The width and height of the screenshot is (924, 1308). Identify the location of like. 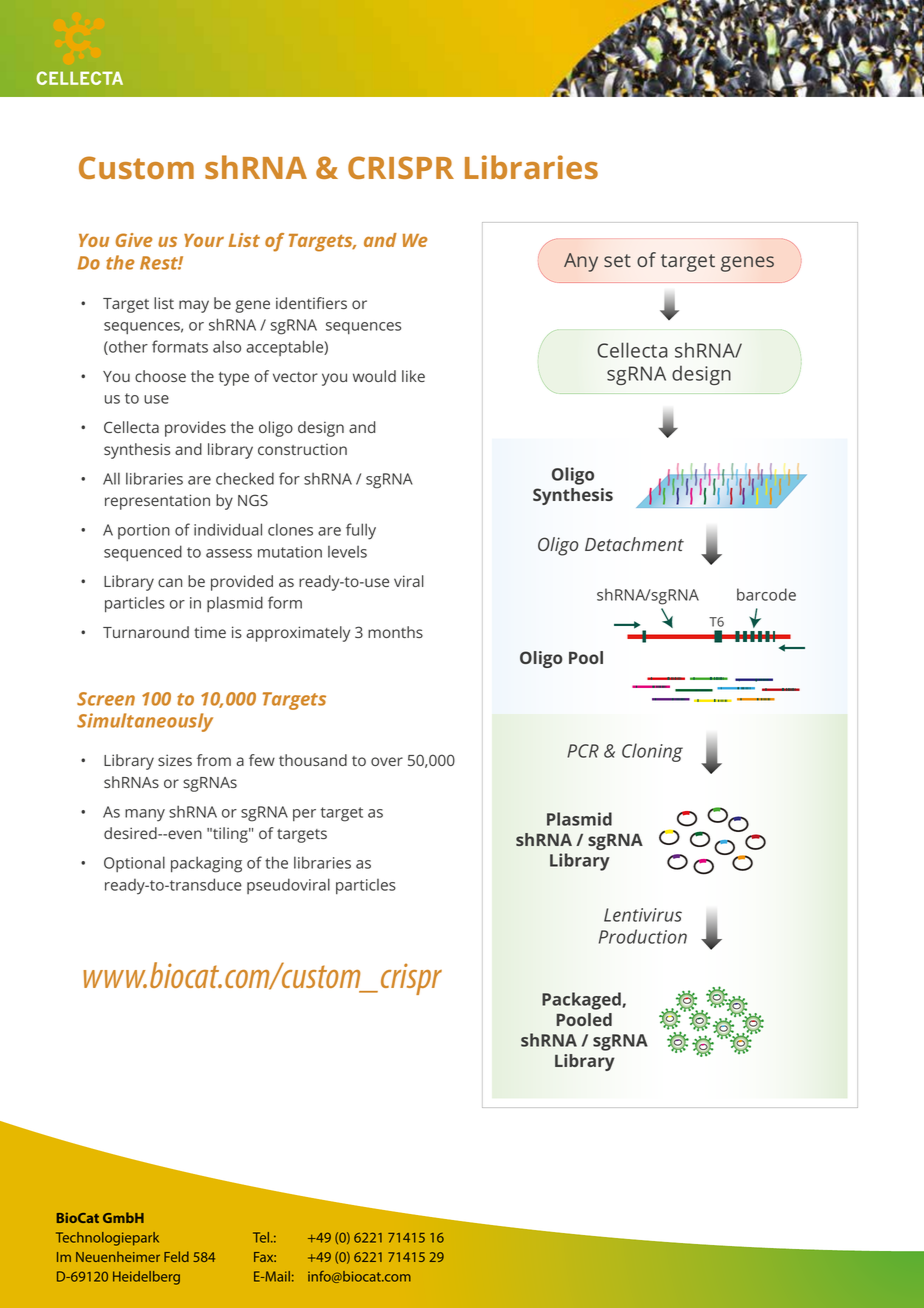
(413, 376).
